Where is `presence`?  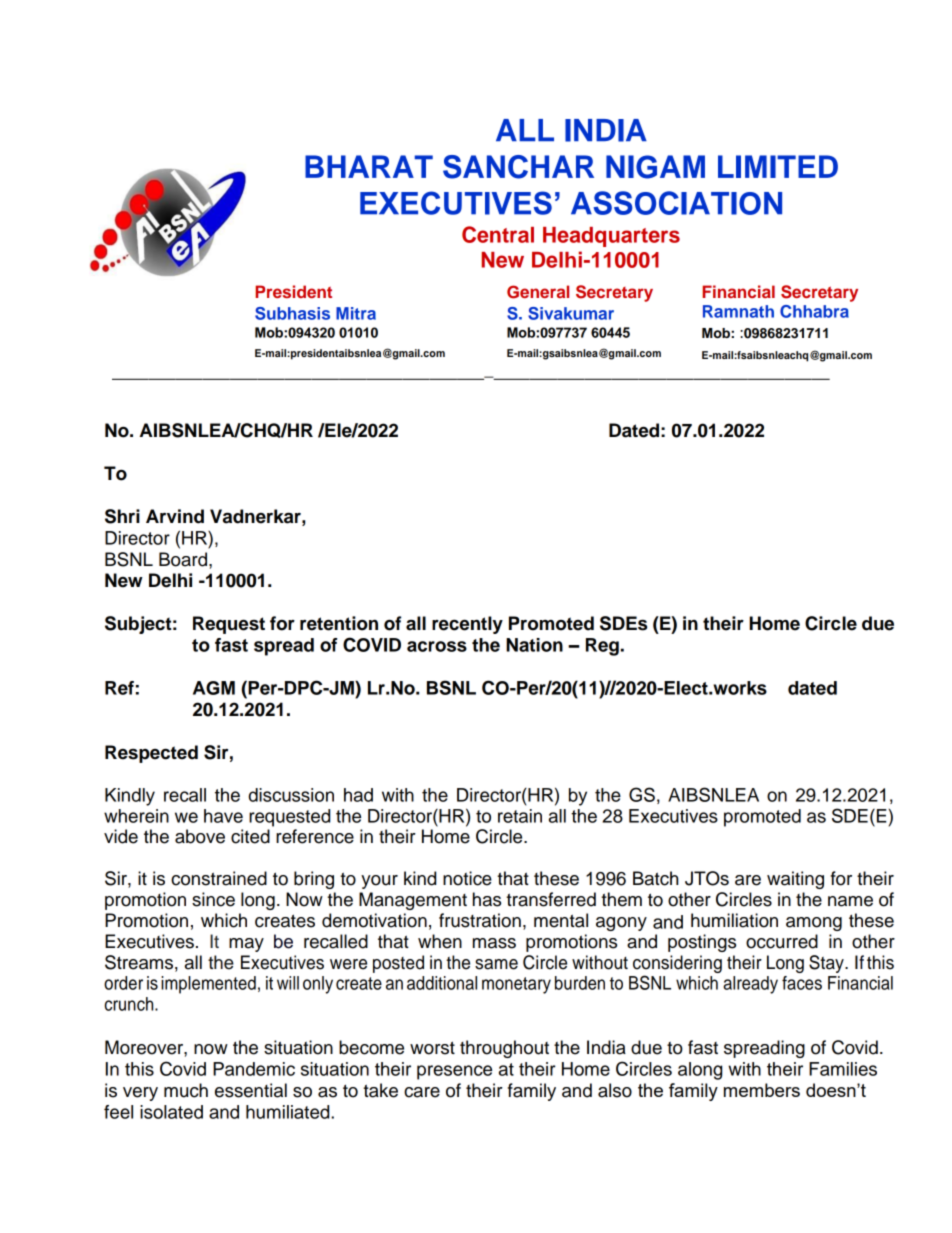 presence is located at coordinates (454, 1072).
